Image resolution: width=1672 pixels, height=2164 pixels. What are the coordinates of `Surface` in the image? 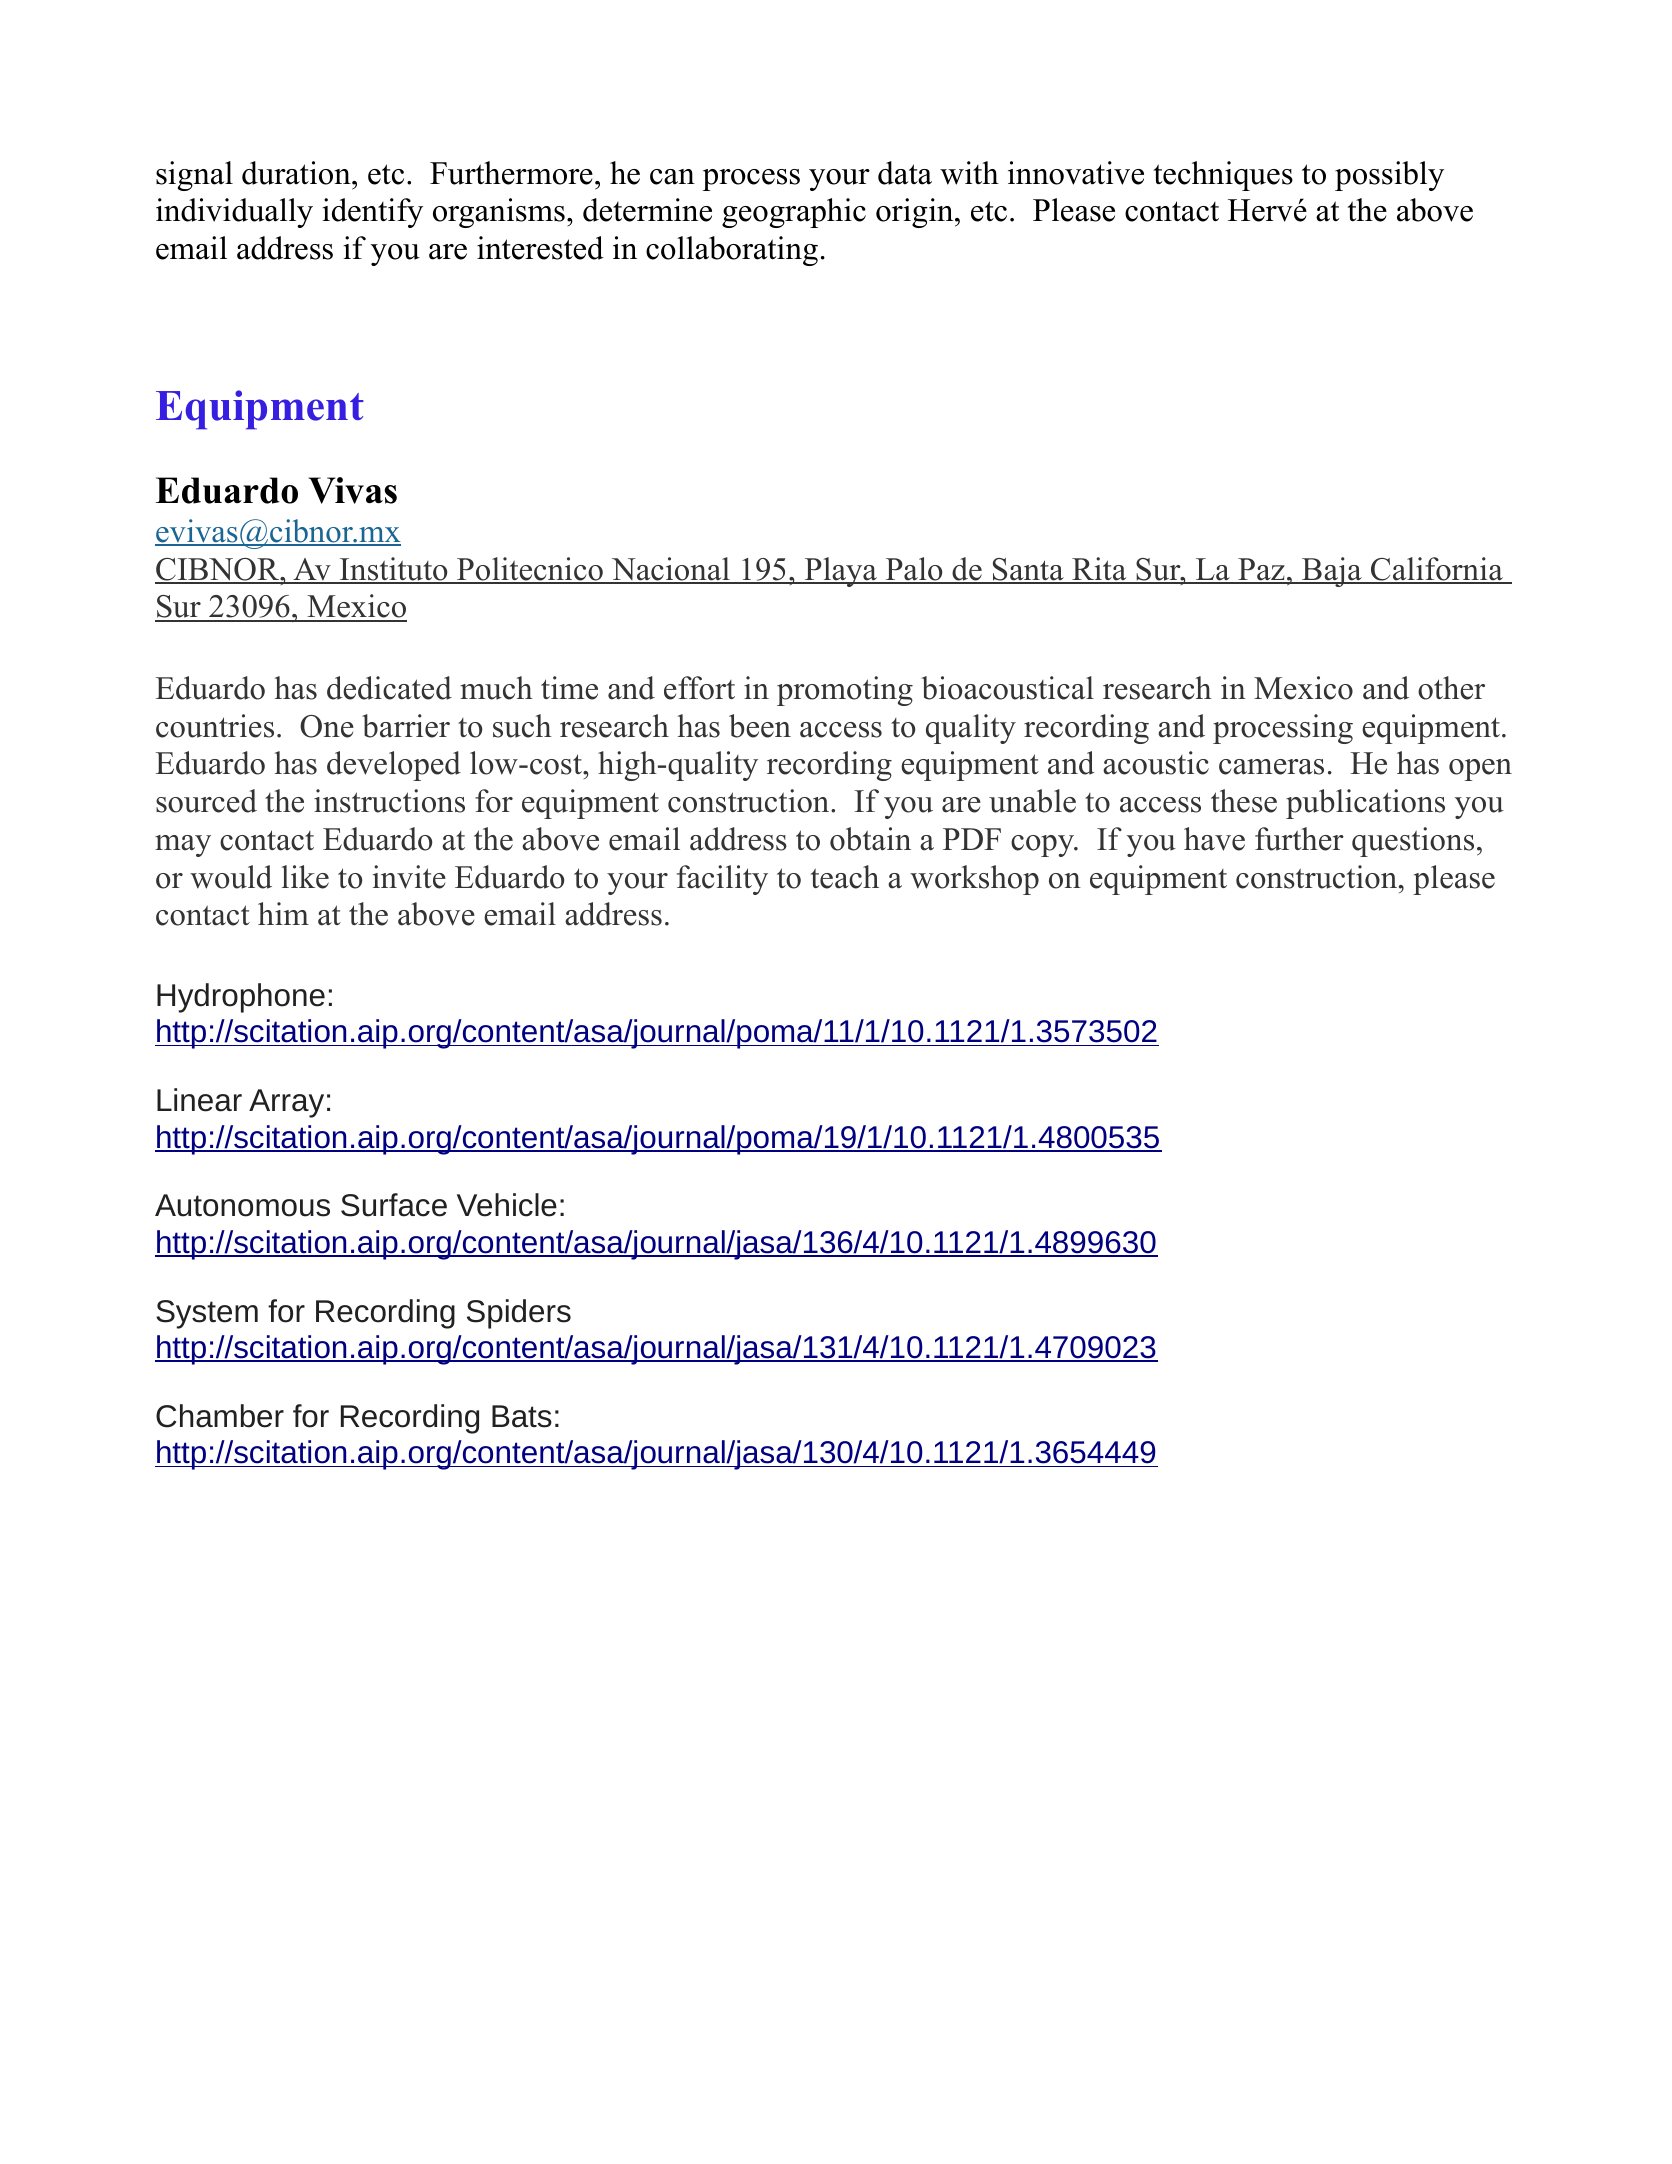 It's located at (394, 1205).
